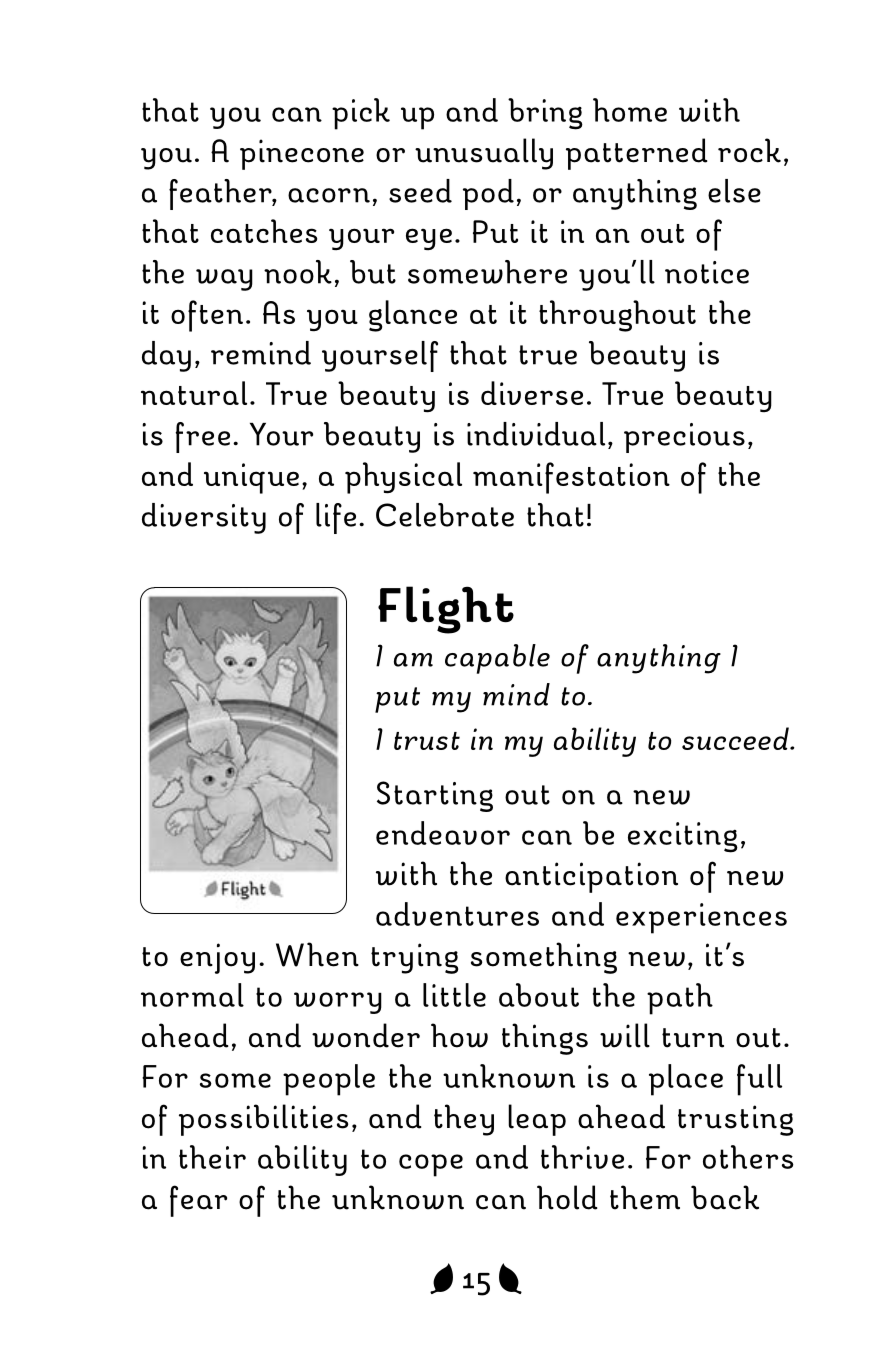  What do you see at coordinates (684, 438) in the image?
I see `precious` at bounding box center [684, 438].
